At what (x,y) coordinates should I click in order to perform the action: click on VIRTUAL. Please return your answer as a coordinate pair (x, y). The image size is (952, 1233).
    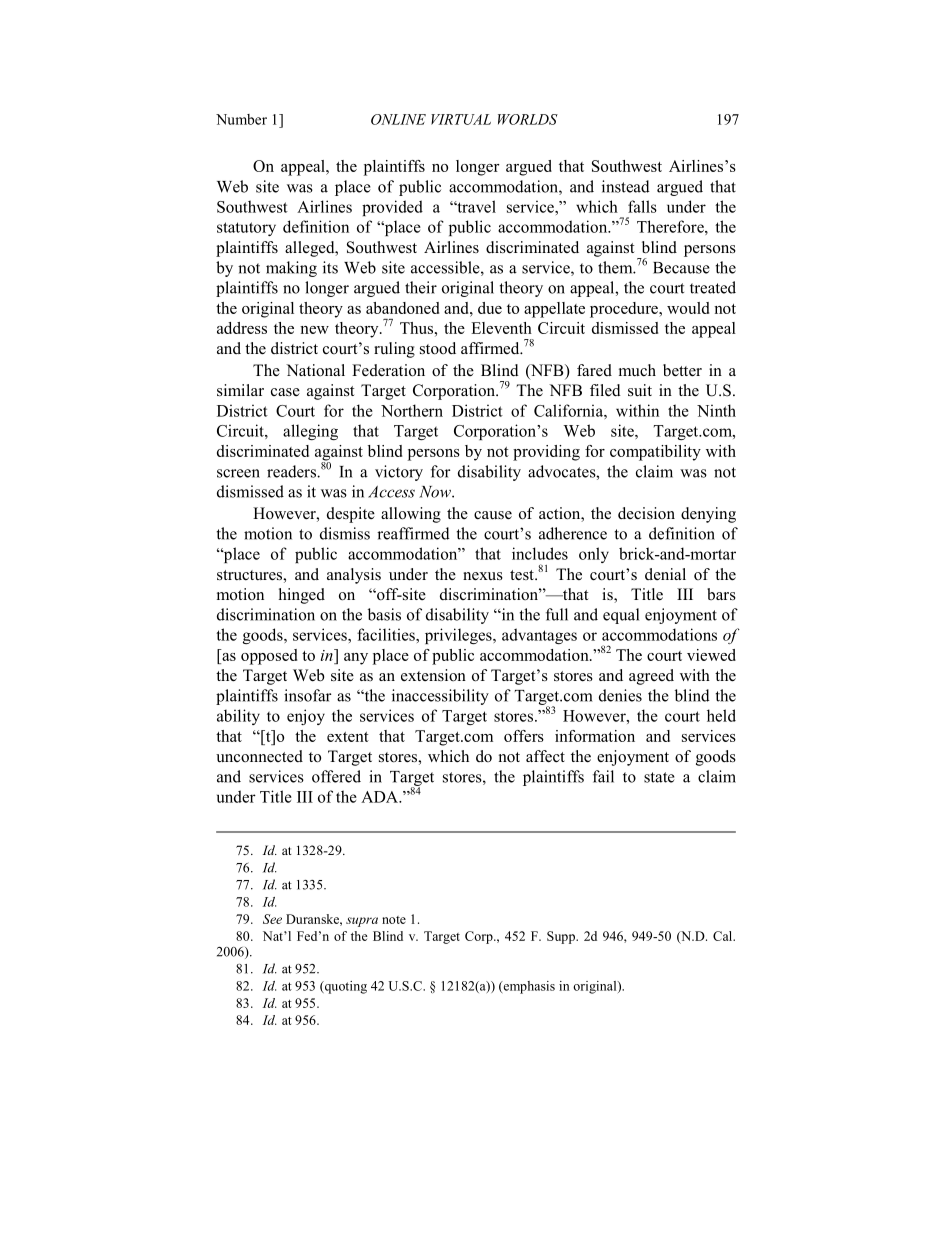
    Looking at the image, I should click on (461, 119).
